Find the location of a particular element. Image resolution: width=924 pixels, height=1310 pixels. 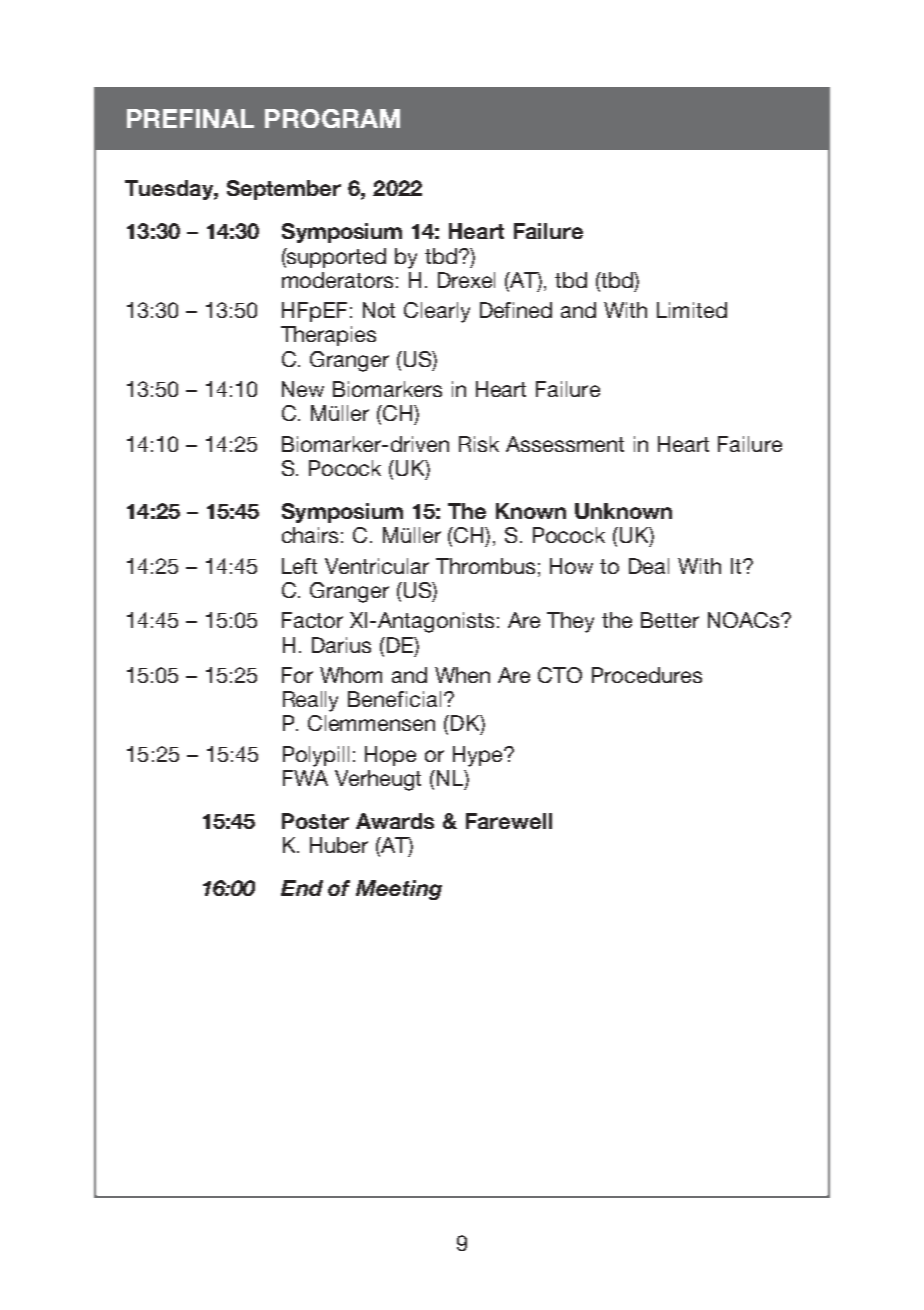

Hype is located at coordinates (479, 756).
